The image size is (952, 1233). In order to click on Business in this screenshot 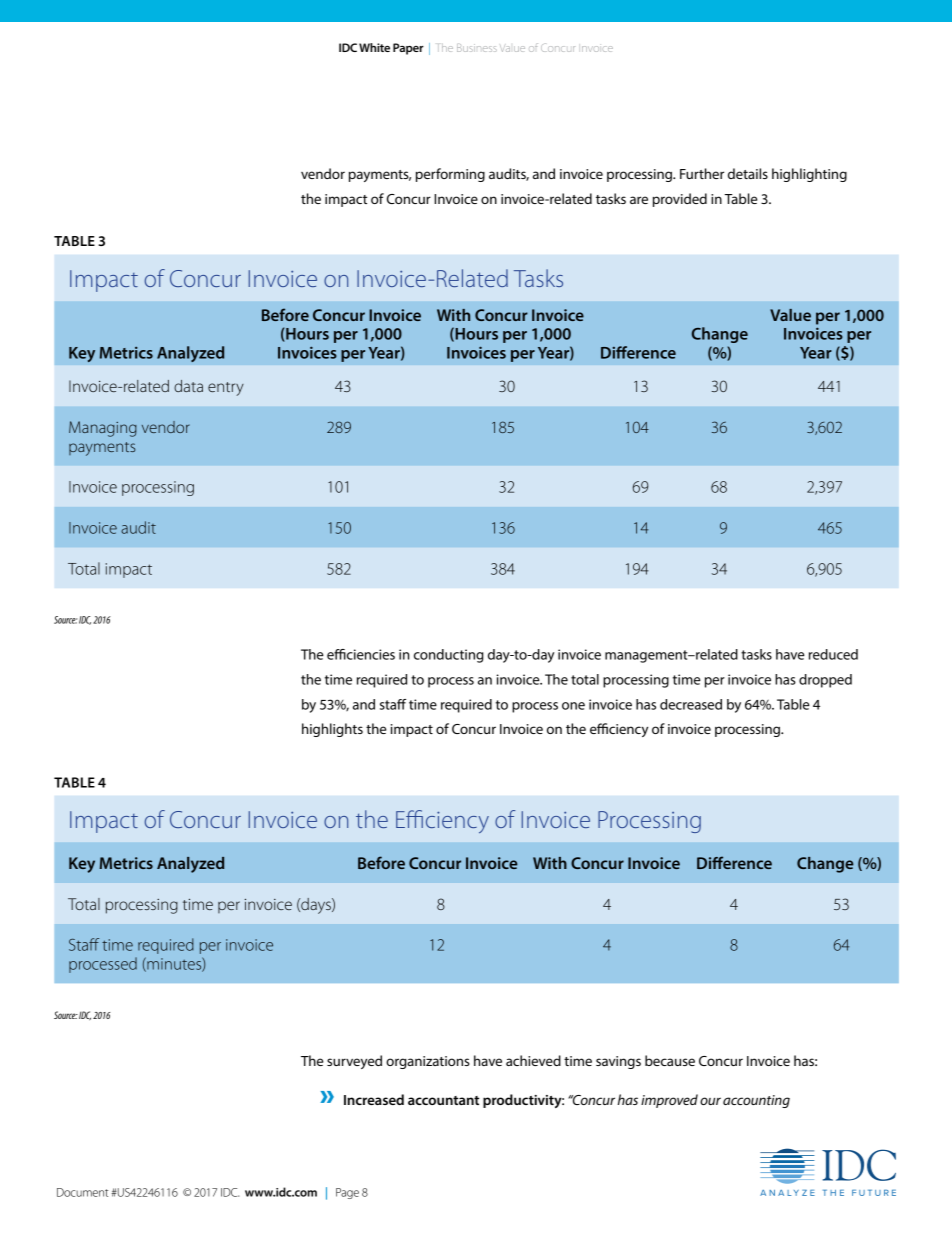, I will do `click(477, 48)`.
